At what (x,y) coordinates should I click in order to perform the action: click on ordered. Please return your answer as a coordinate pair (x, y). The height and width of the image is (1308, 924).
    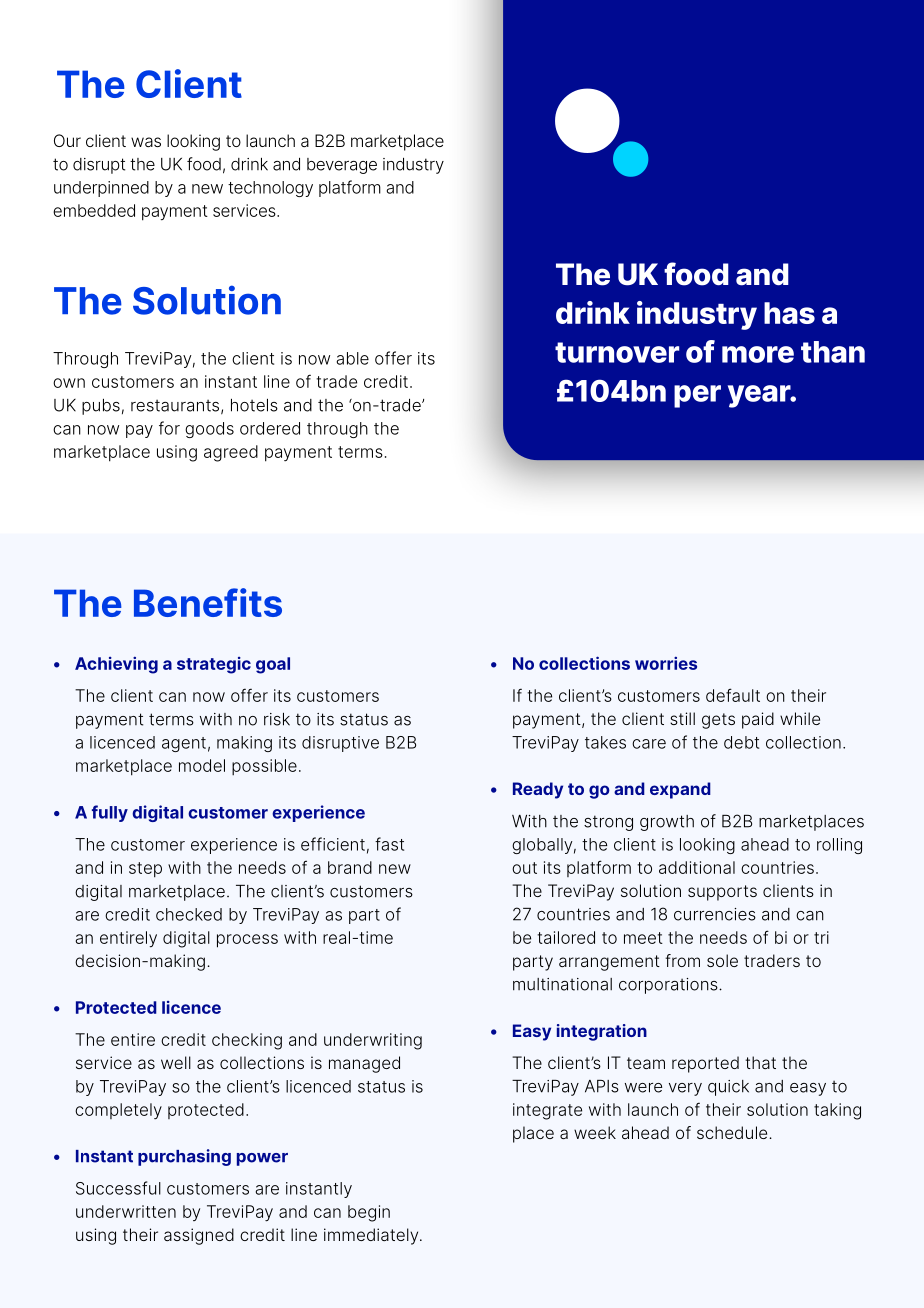
    Looking at the image, I should click on (270, 428).
